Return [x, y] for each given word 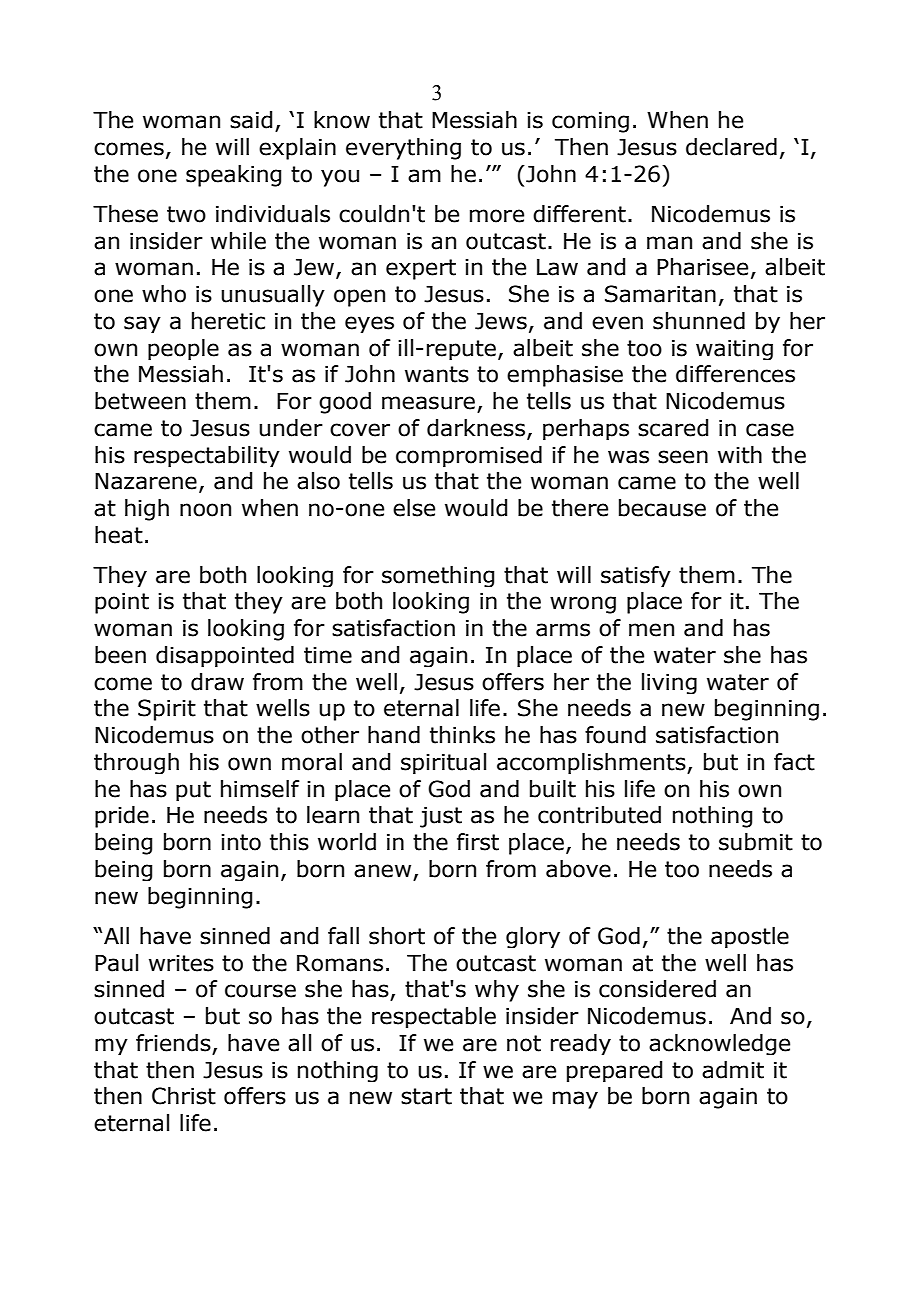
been [120, 655]
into [241, 842]
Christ [184, 1096]
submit [756, 842]
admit [733, 1070]
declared [731, 147]
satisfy [636, 576]
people [183, 349]
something [438, 576]
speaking [233, 176]
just [441, 817]
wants [437, 374]
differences [735, 374]
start [426, 1096]
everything [403, 149]
